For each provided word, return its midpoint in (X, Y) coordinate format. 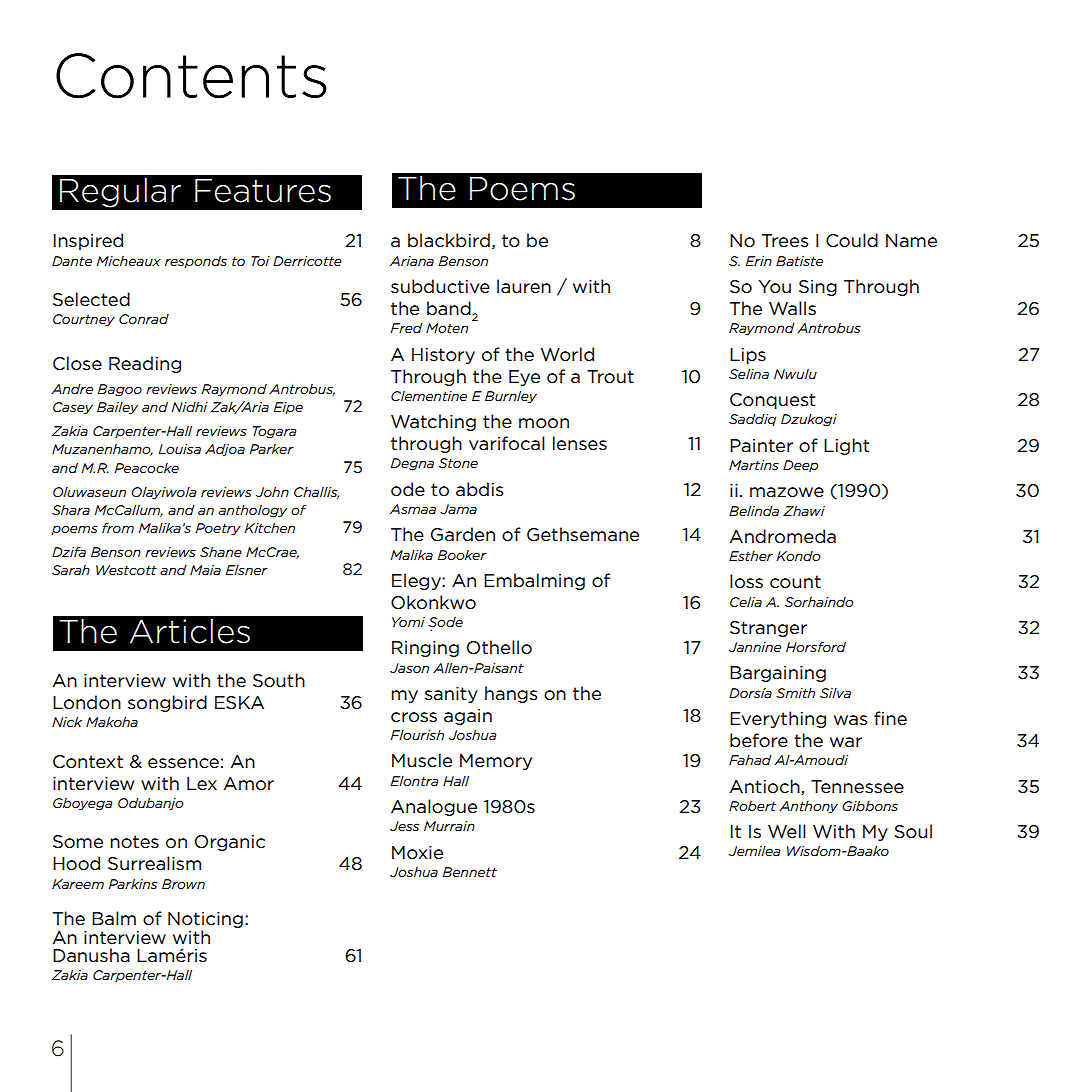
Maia (205, 570)
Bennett (469, 872)
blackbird (449, 240)
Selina (749, 374)
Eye (524, 378)
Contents (191, 76)
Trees (785, 240)
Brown (183, 884)
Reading (145, 364)
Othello (499, 647)
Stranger (768, 629)
